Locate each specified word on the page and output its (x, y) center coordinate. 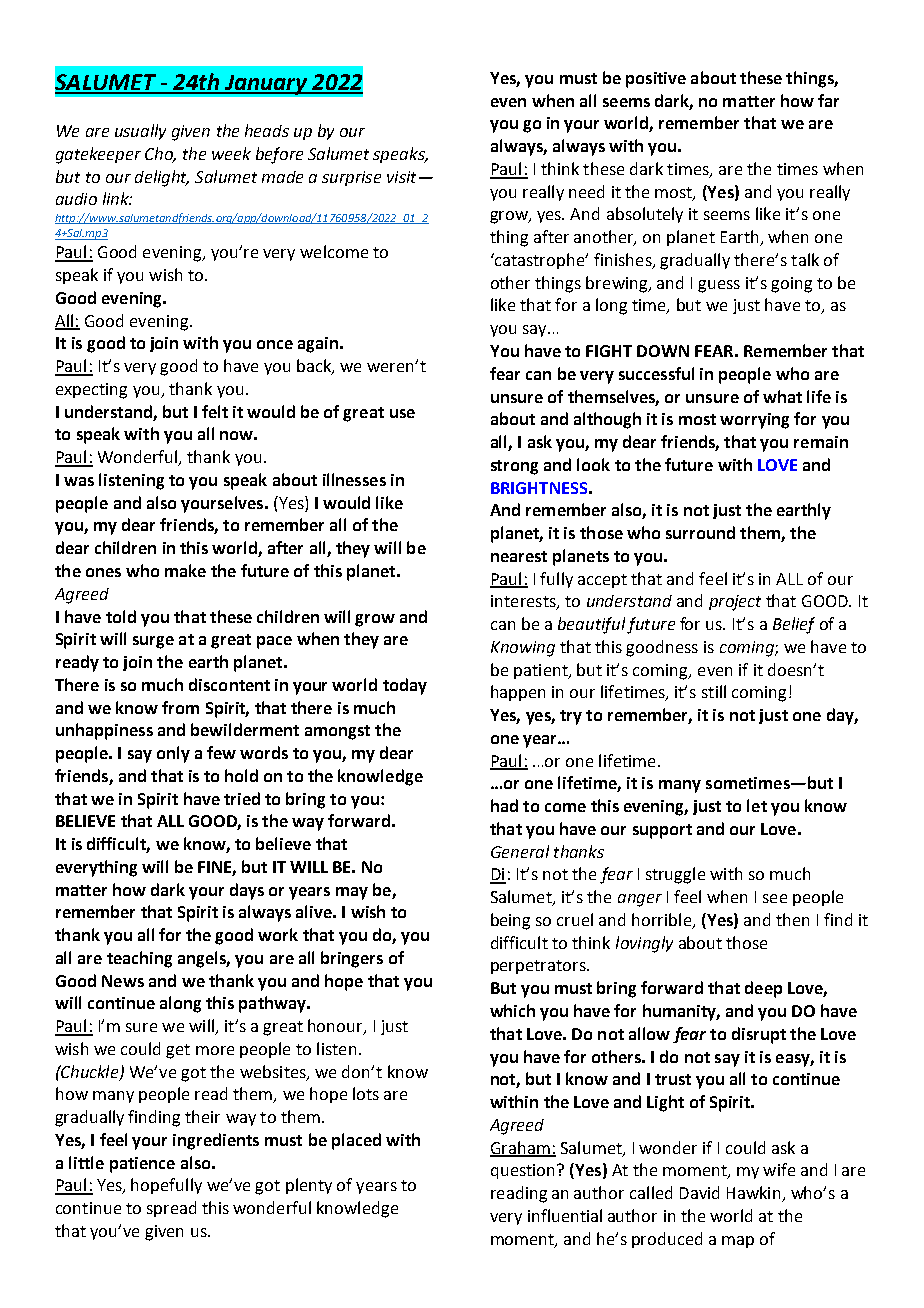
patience (142, 1165)
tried (242, 798)
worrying (754, 421)
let (757, 805)
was (79, 481)
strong (514, 467)
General (520, 851)
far (828, 100)
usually (140, 132)
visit (401, 177)
